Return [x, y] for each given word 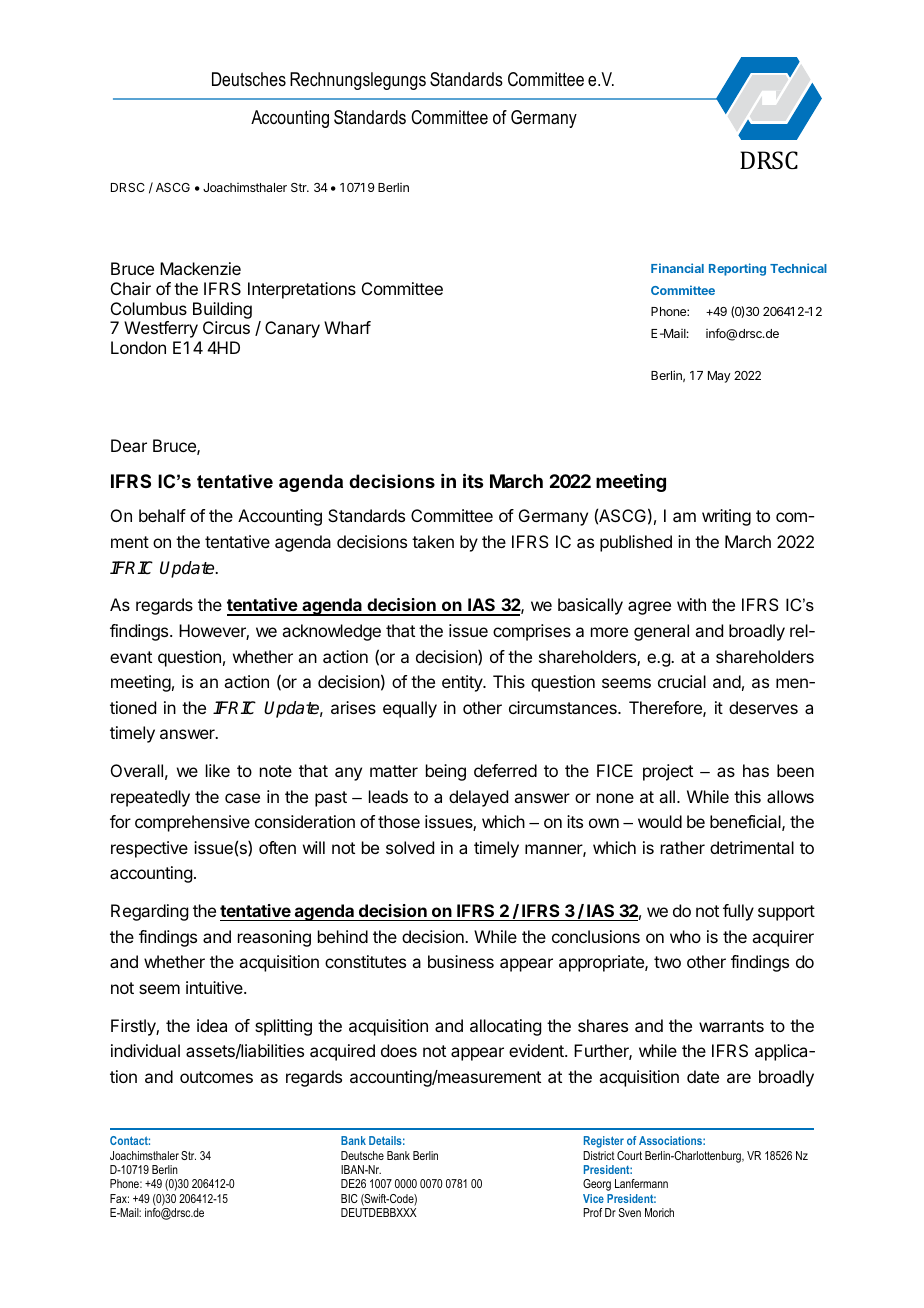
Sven [630, 1212]
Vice [593, 1198]
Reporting [737, 269]
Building [222, 310]
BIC [349, 1198]
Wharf [347, 327]
